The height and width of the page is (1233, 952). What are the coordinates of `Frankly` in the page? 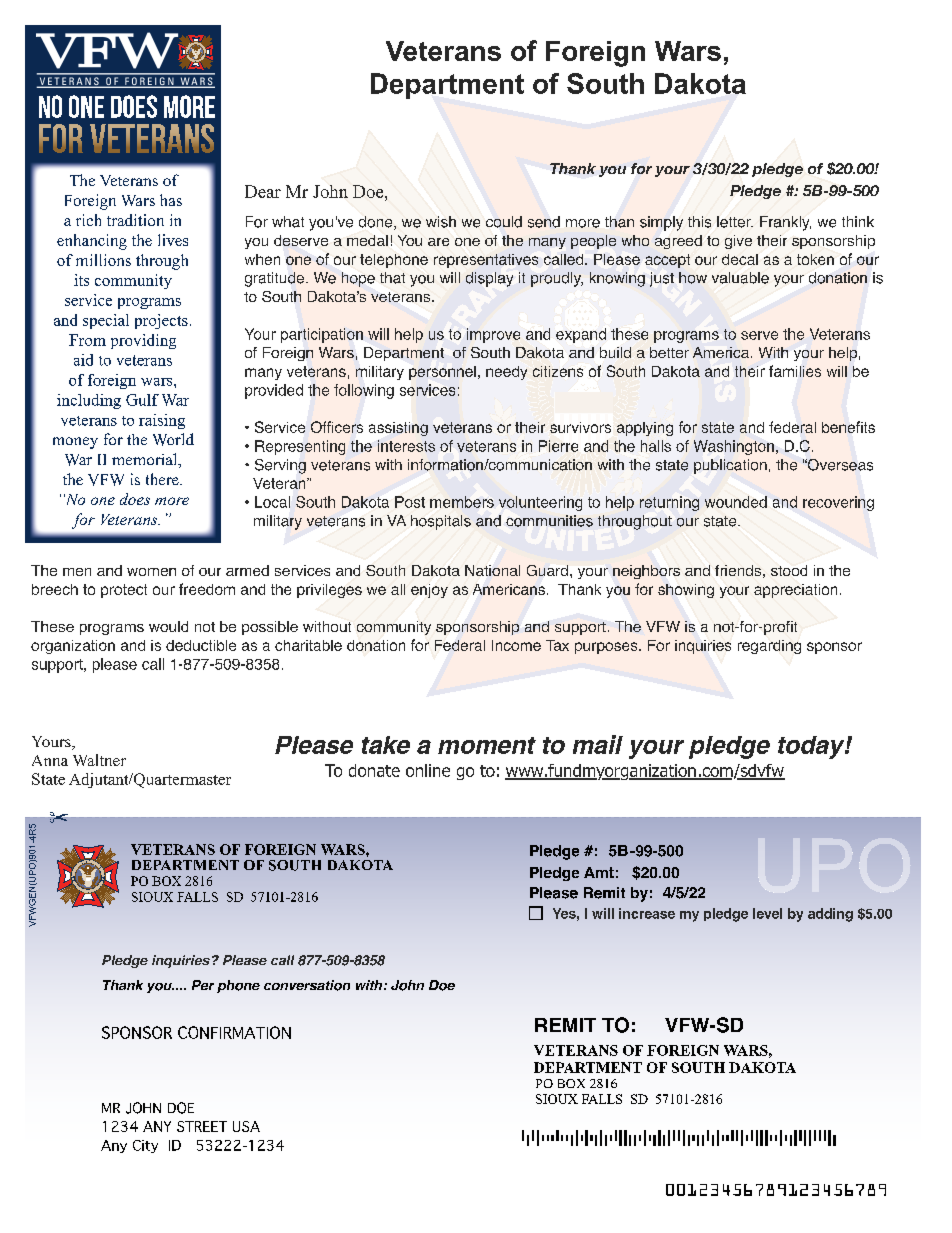 It's located at (785, 223).
